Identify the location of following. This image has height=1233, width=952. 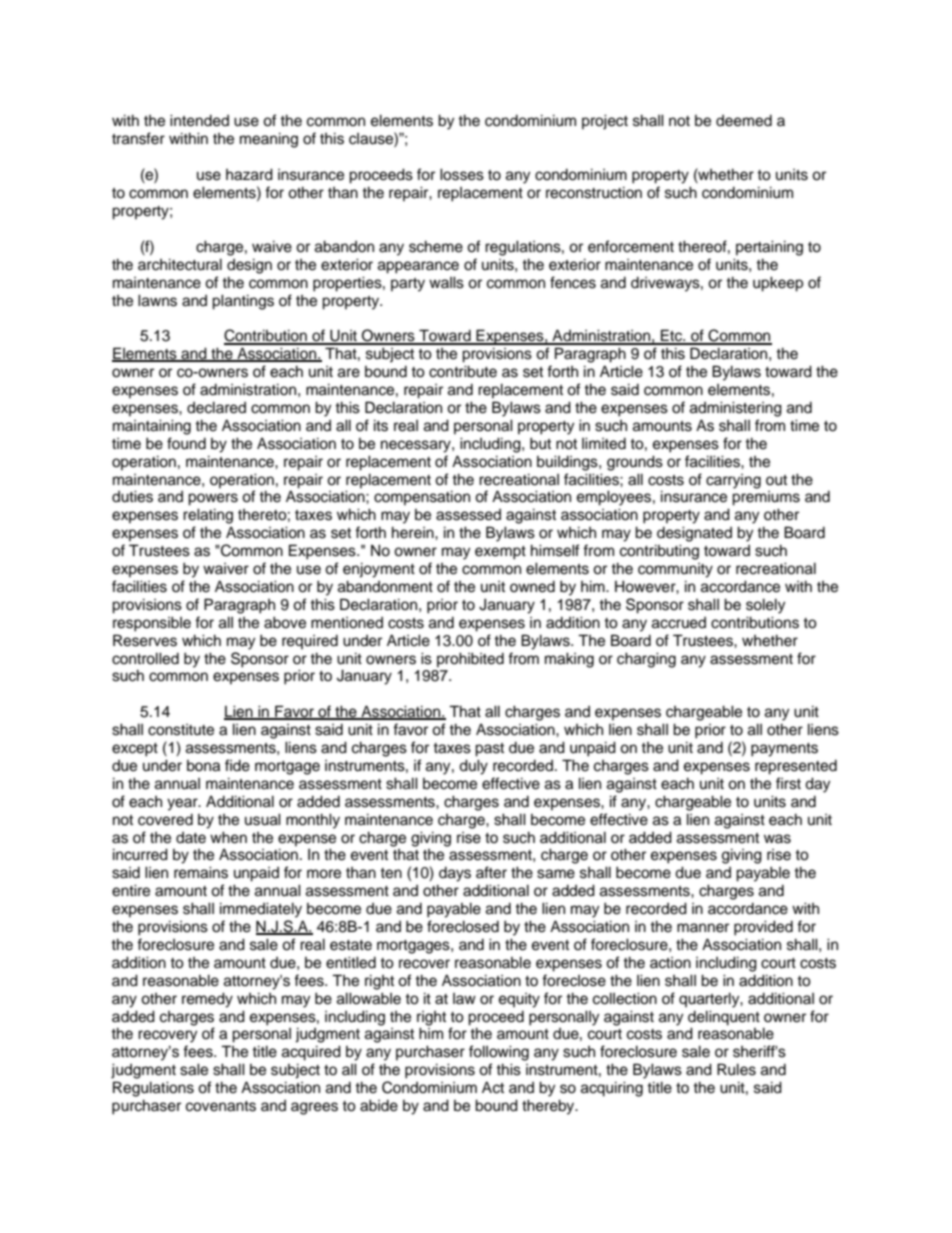
(499, 1053).
